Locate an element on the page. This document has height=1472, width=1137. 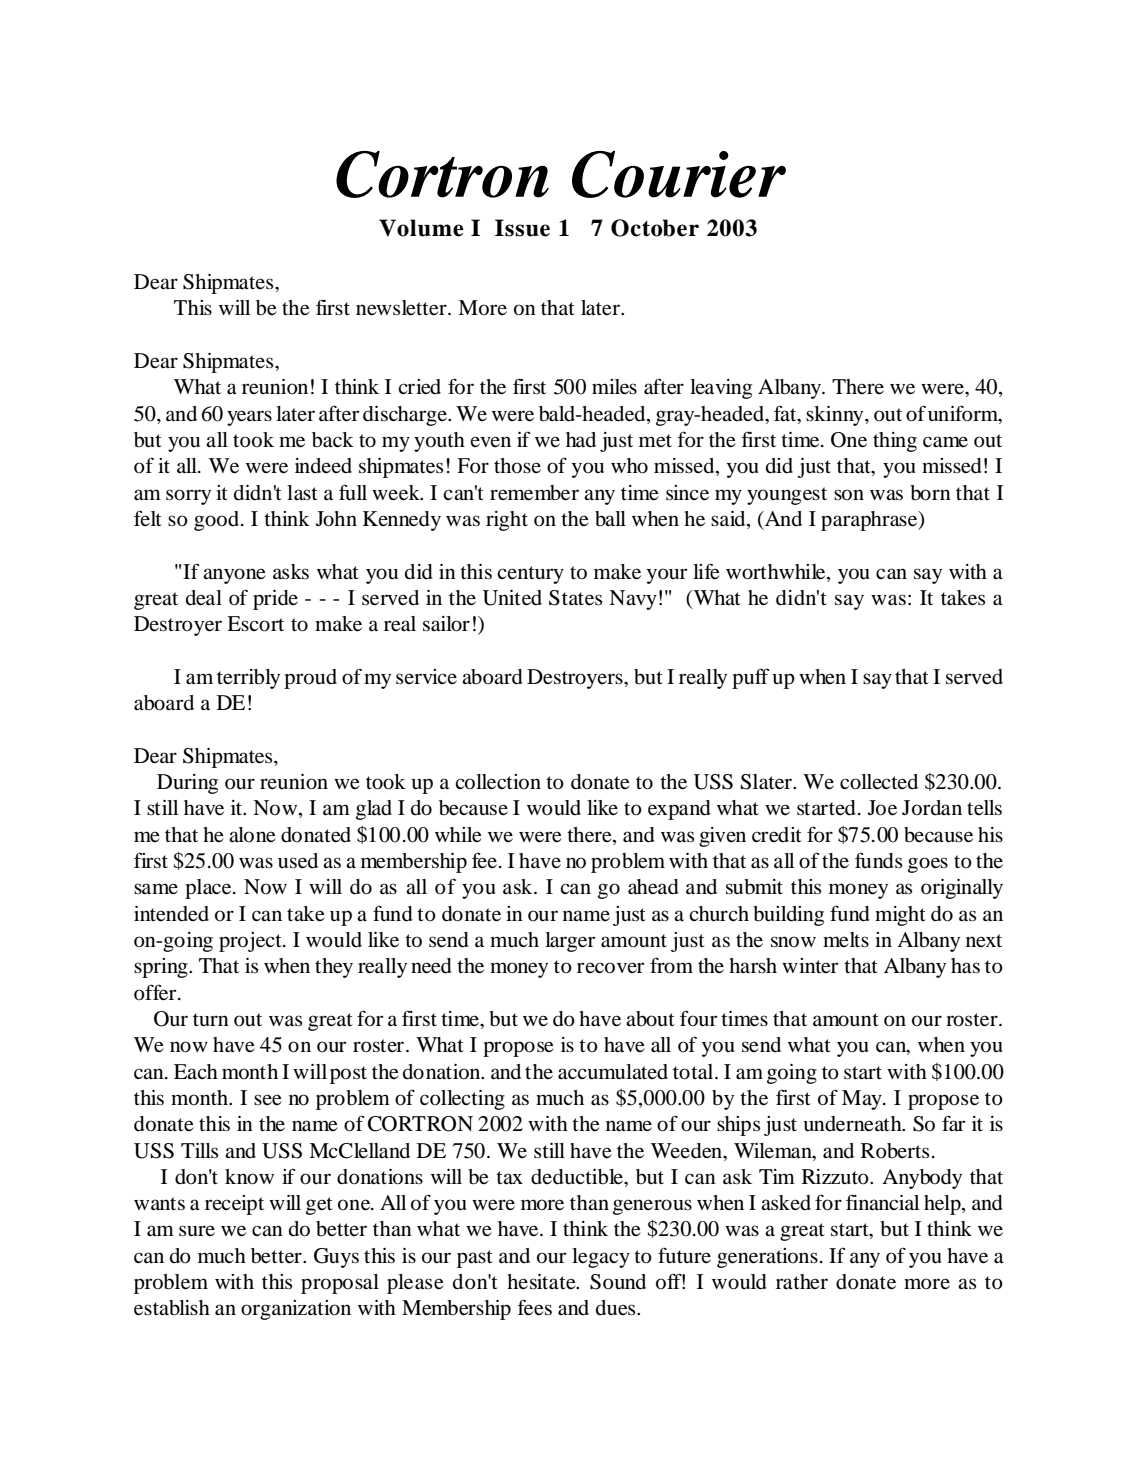
last is located at coordinates (302, 493).
